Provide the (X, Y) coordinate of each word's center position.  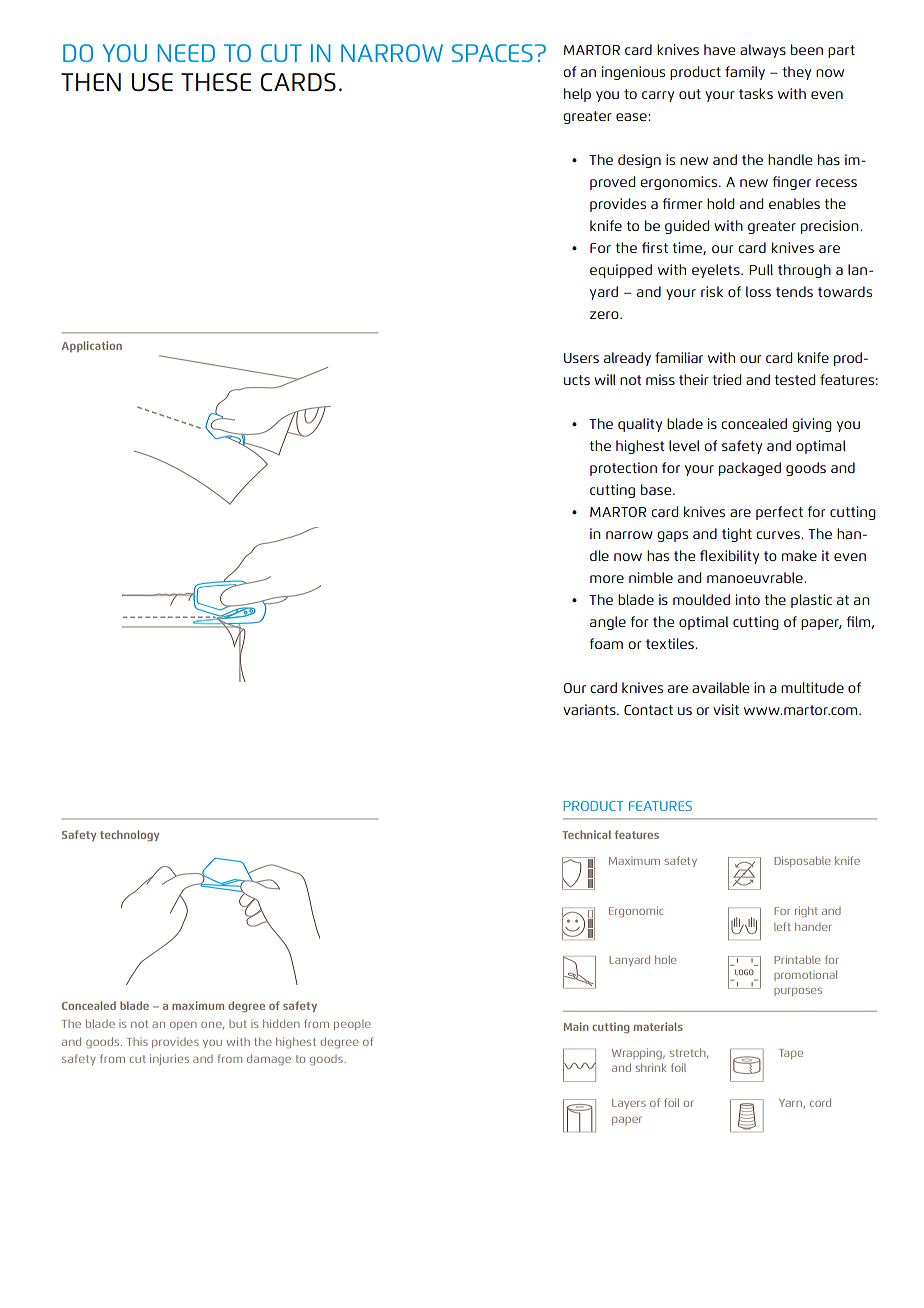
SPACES (492, 53)
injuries (169, 1059)
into (748, 599)
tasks (756, 93)
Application (91, 346)
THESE (216, 82)
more (607, 579)
